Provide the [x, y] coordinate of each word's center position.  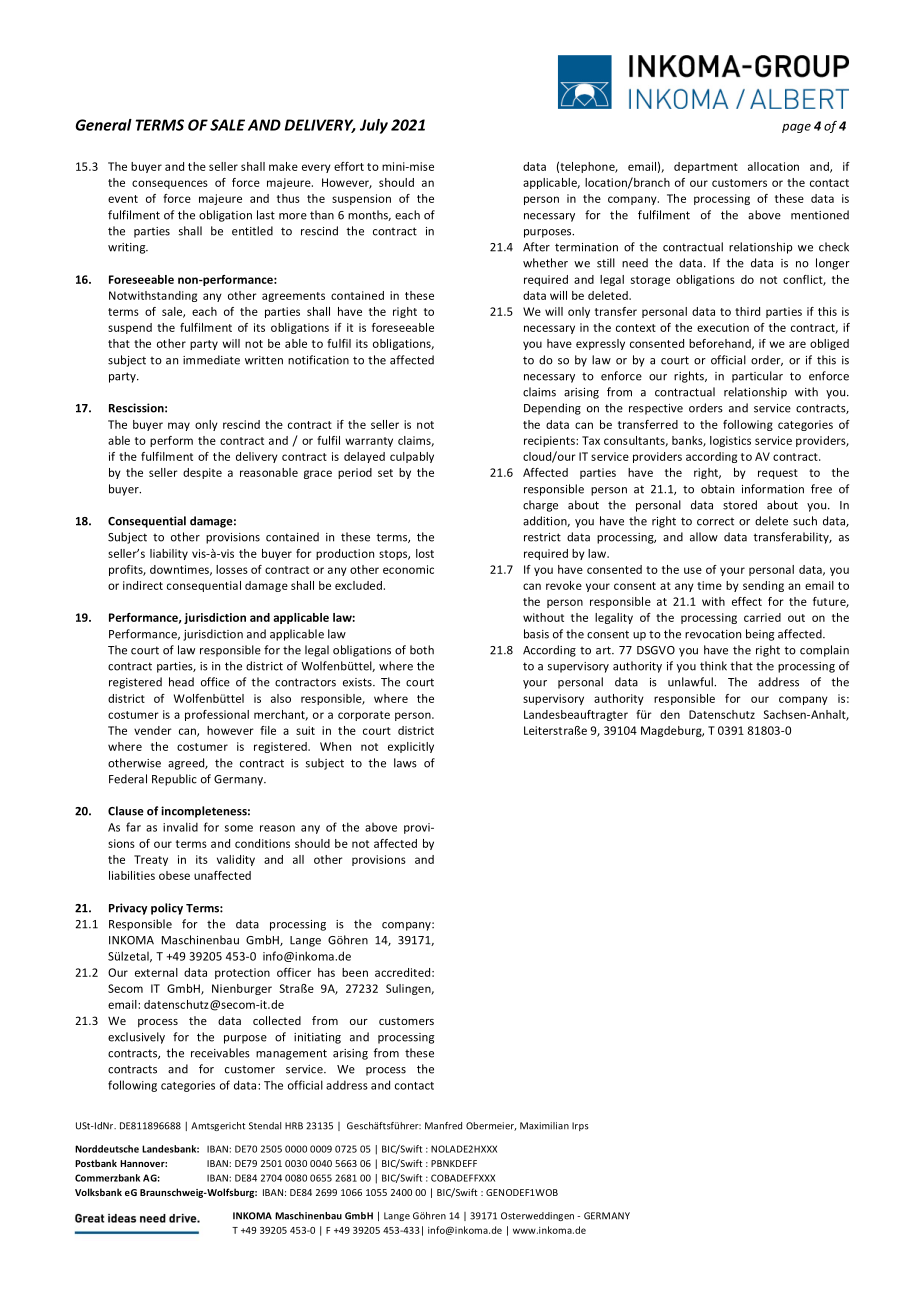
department [706, 167]
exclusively [136, 1038]
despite [202, 473]
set [385, 473]
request [778, 474]
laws [405, 763]
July [374, 126]
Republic [174, 780]
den [670, 714]
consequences [170, 184]
